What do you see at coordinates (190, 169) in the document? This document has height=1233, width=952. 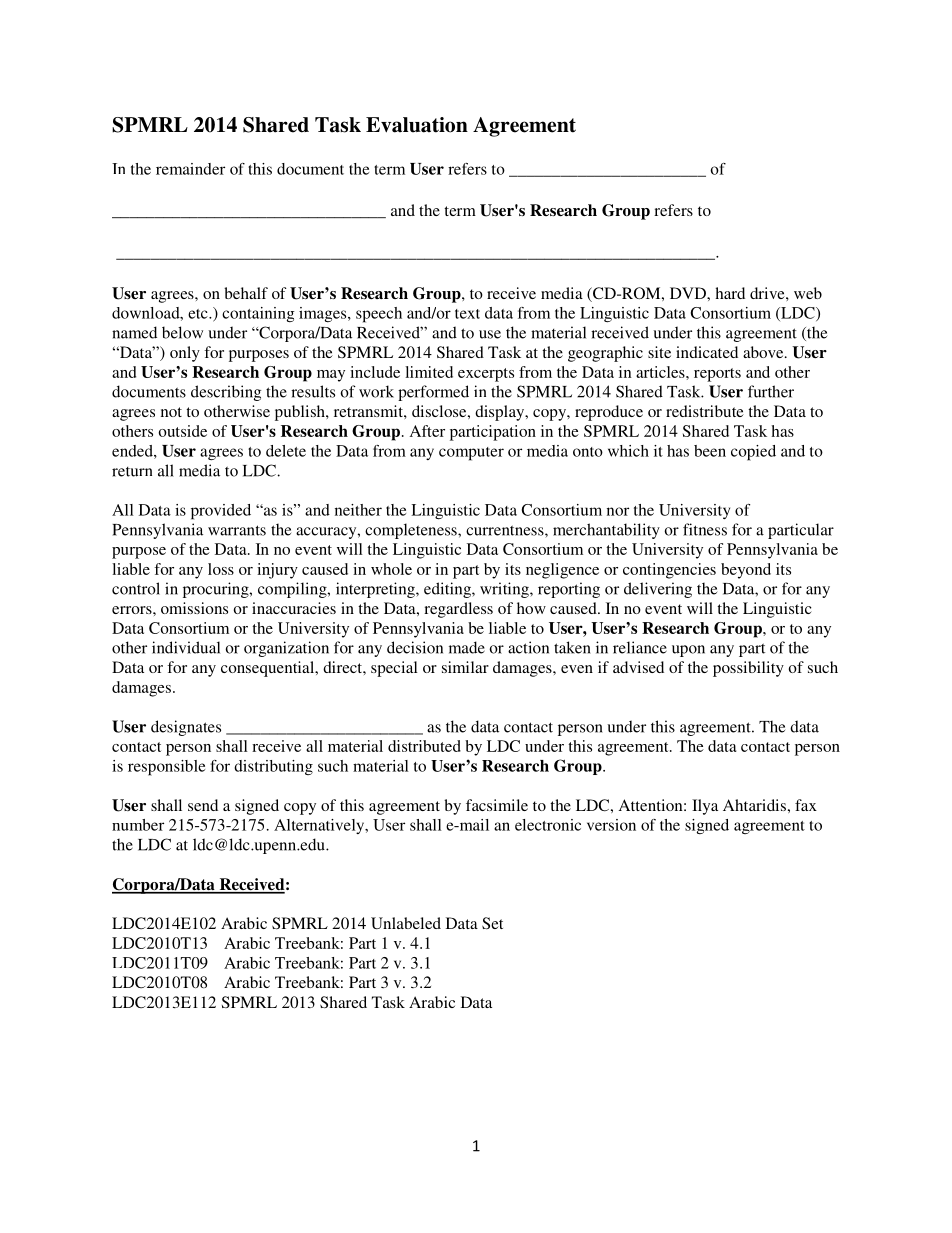 I see `remainder` at bounding box center [190, 169].
